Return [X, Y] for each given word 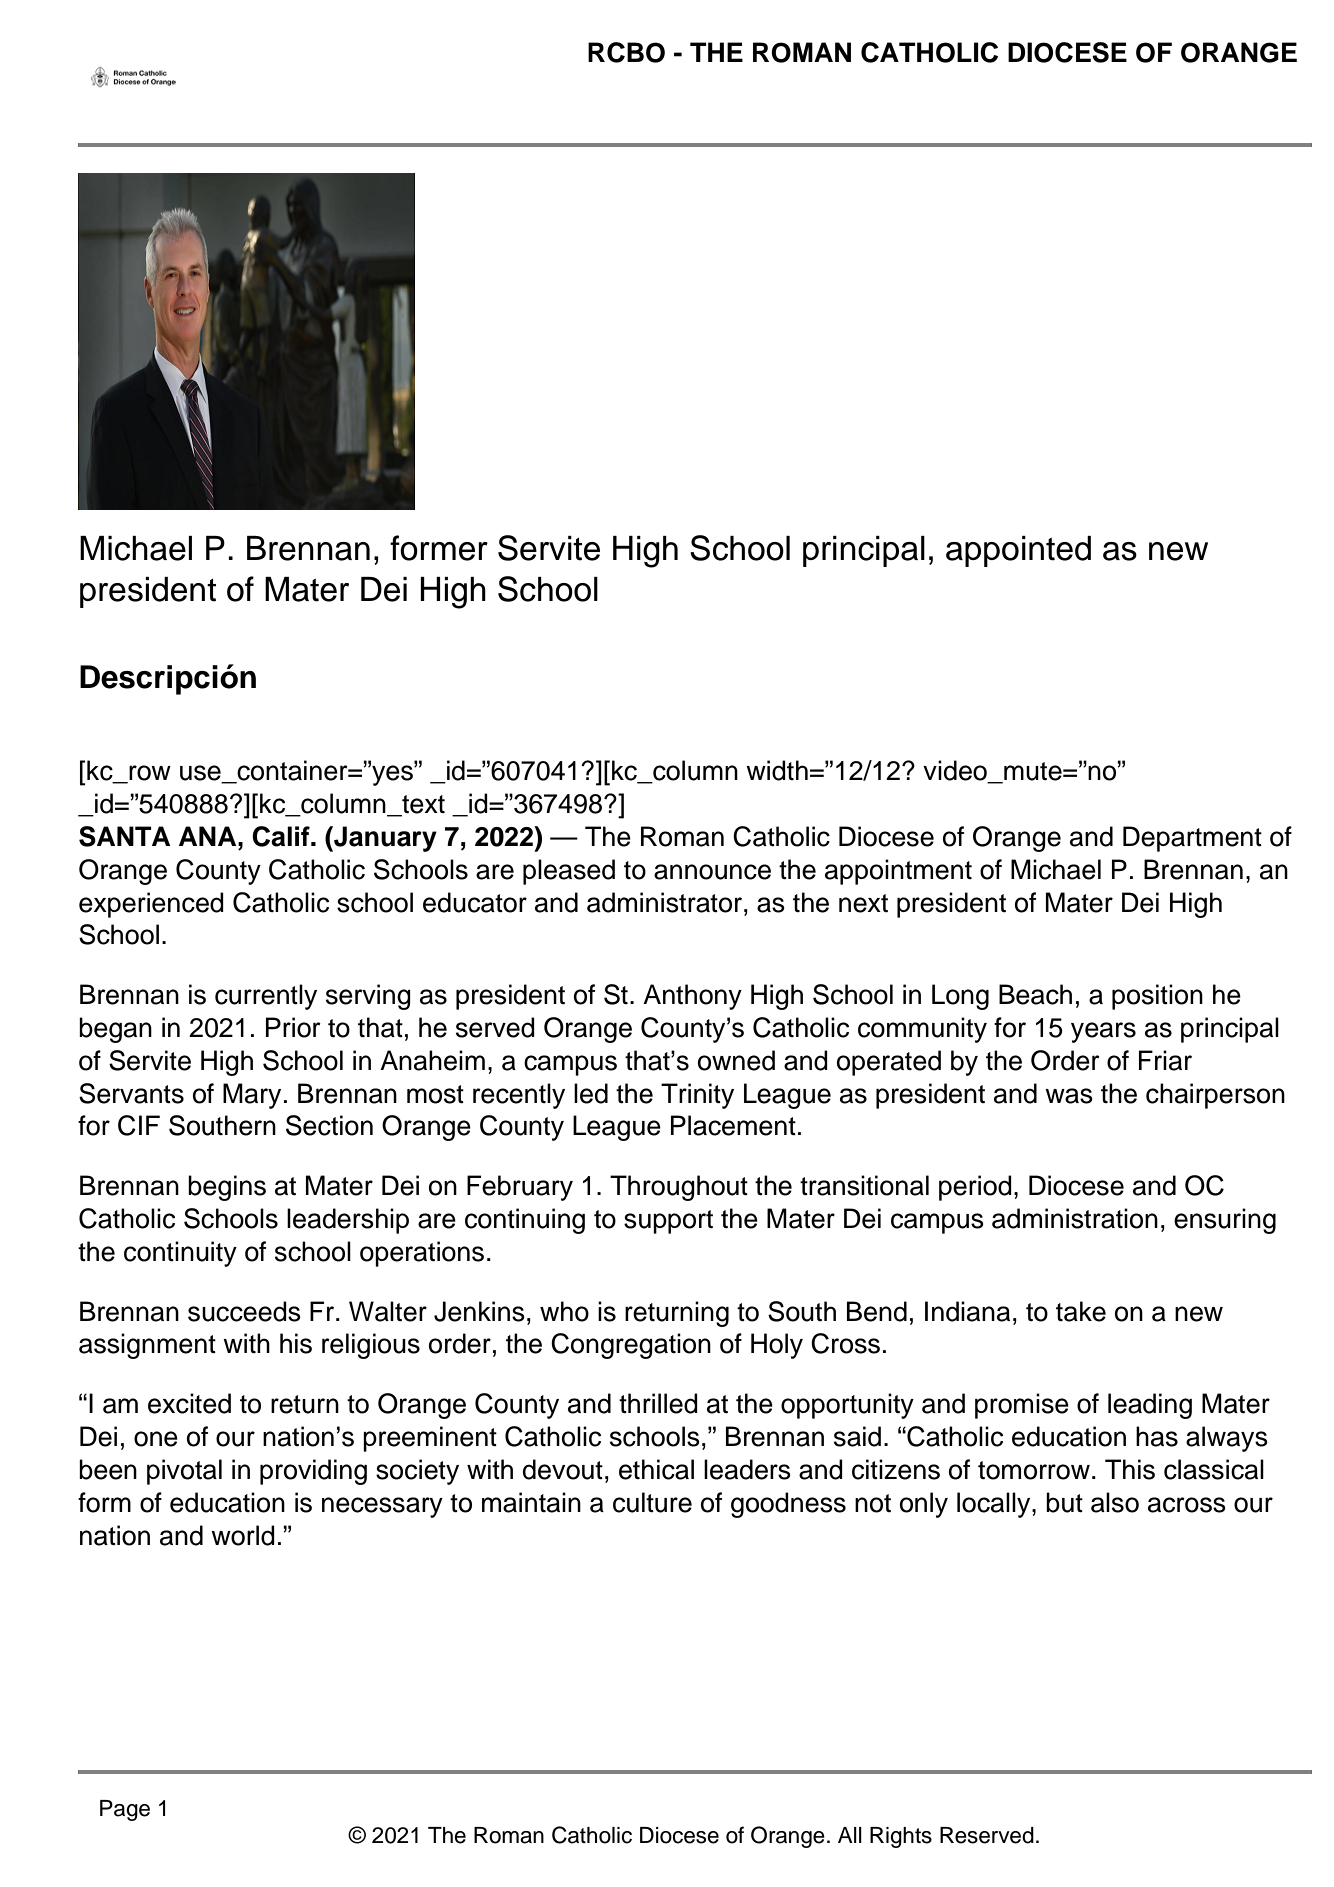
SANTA [124, 836]
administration [1075, 1218]
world [243, 1535]
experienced [151, 905]
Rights [901, 1837]
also [1115, 1502]
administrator [664, 902]
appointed [1018, 551]
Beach [1035, 994]
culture [652, 1502]
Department [1192, 839]
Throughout [679, 1188]
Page [125, 1810]
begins [227, 1188]
